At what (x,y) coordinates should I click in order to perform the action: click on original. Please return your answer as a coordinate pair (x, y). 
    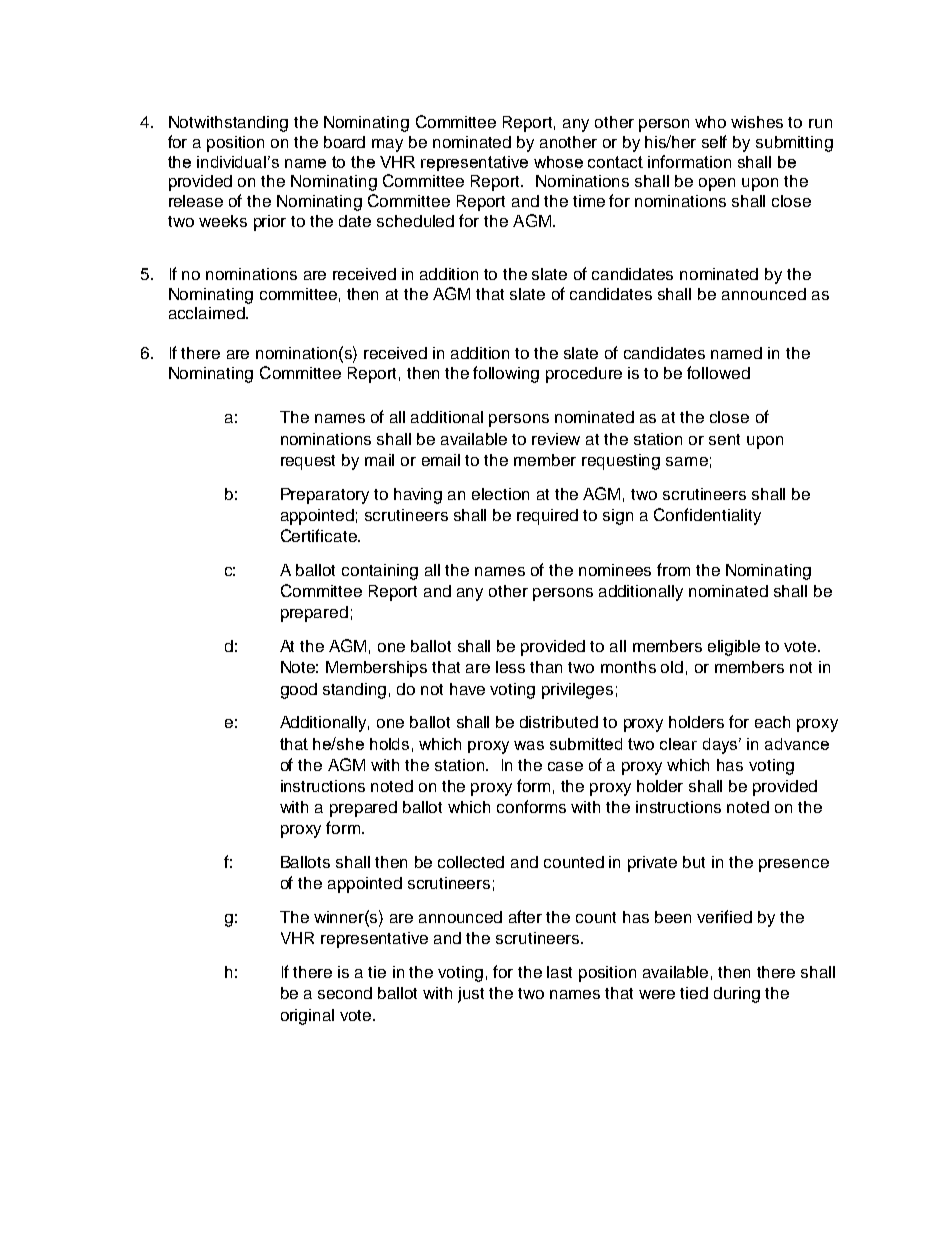
    Looking at the image, I should click on (307, 1017).
